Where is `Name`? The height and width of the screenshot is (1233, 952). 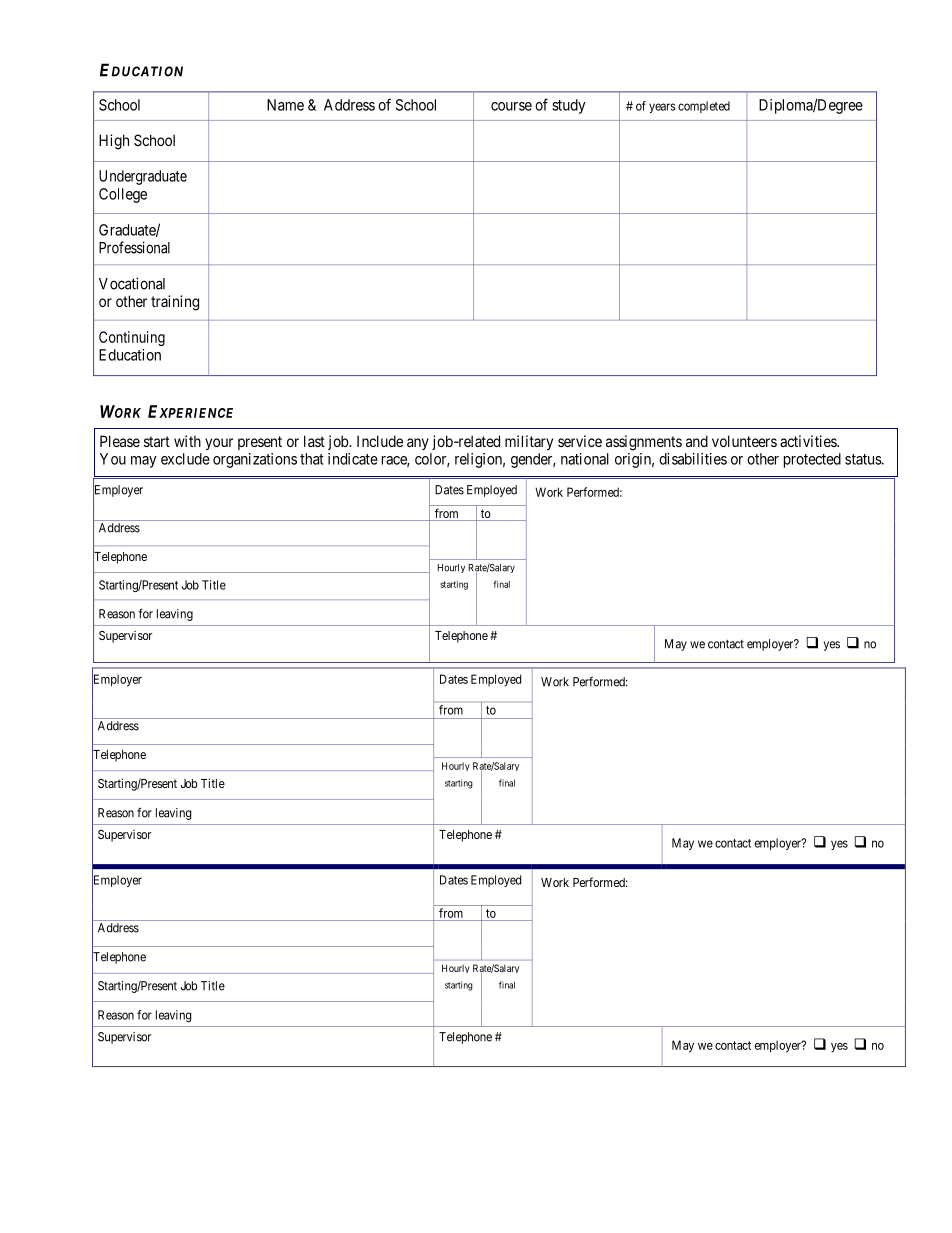 Name is located at coordinates (285, 105).
